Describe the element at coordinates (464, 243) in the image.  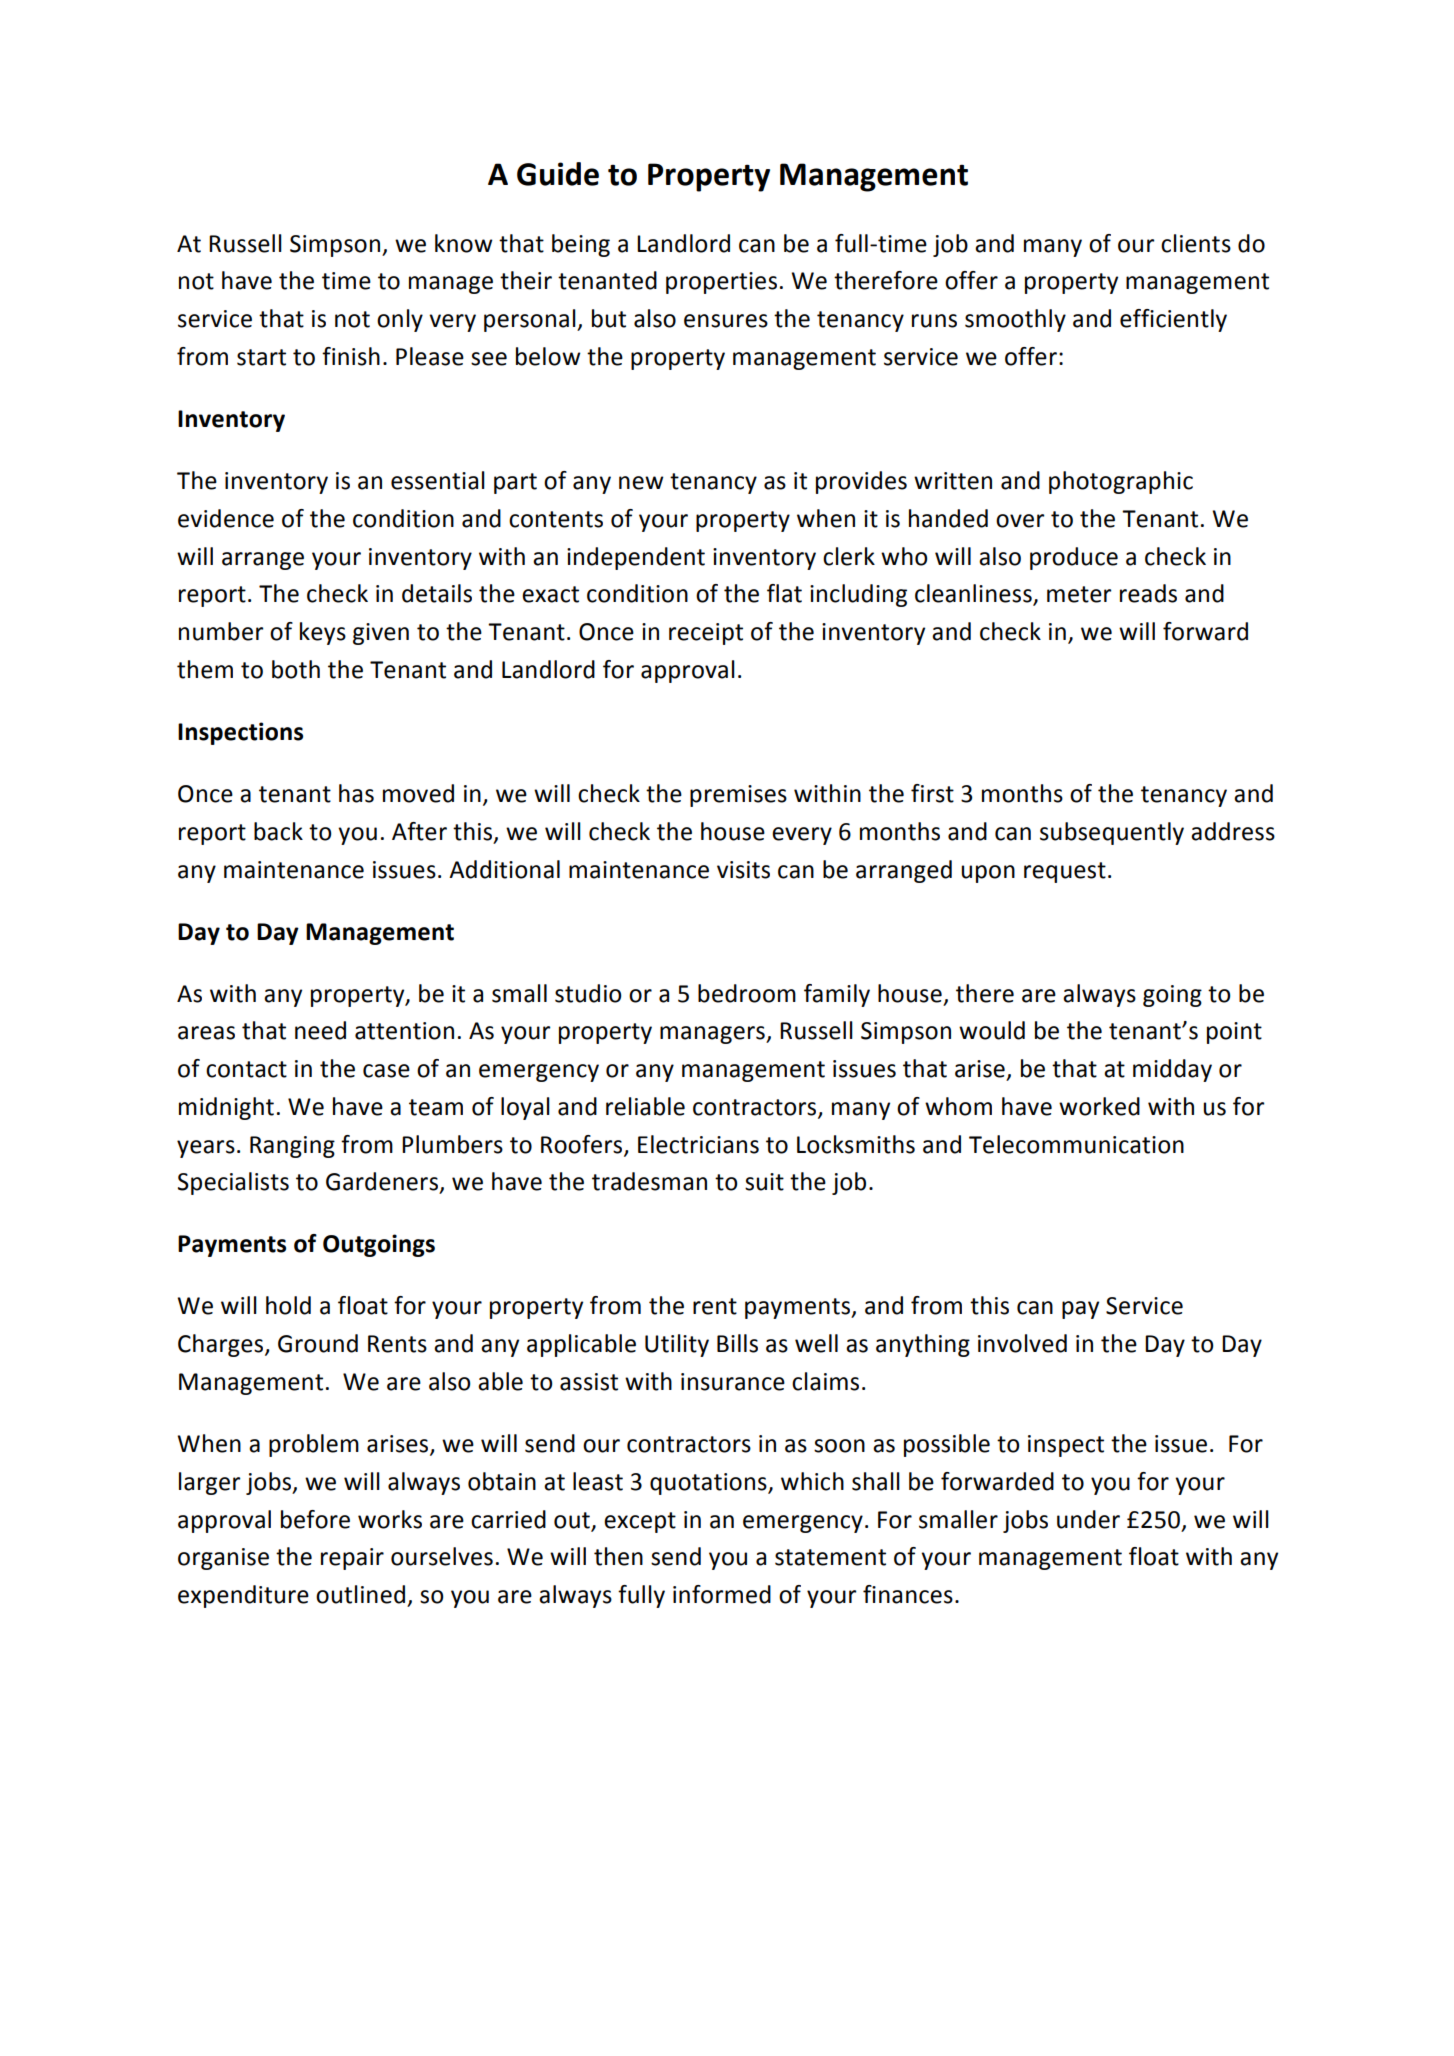
I see `know` at that location.
